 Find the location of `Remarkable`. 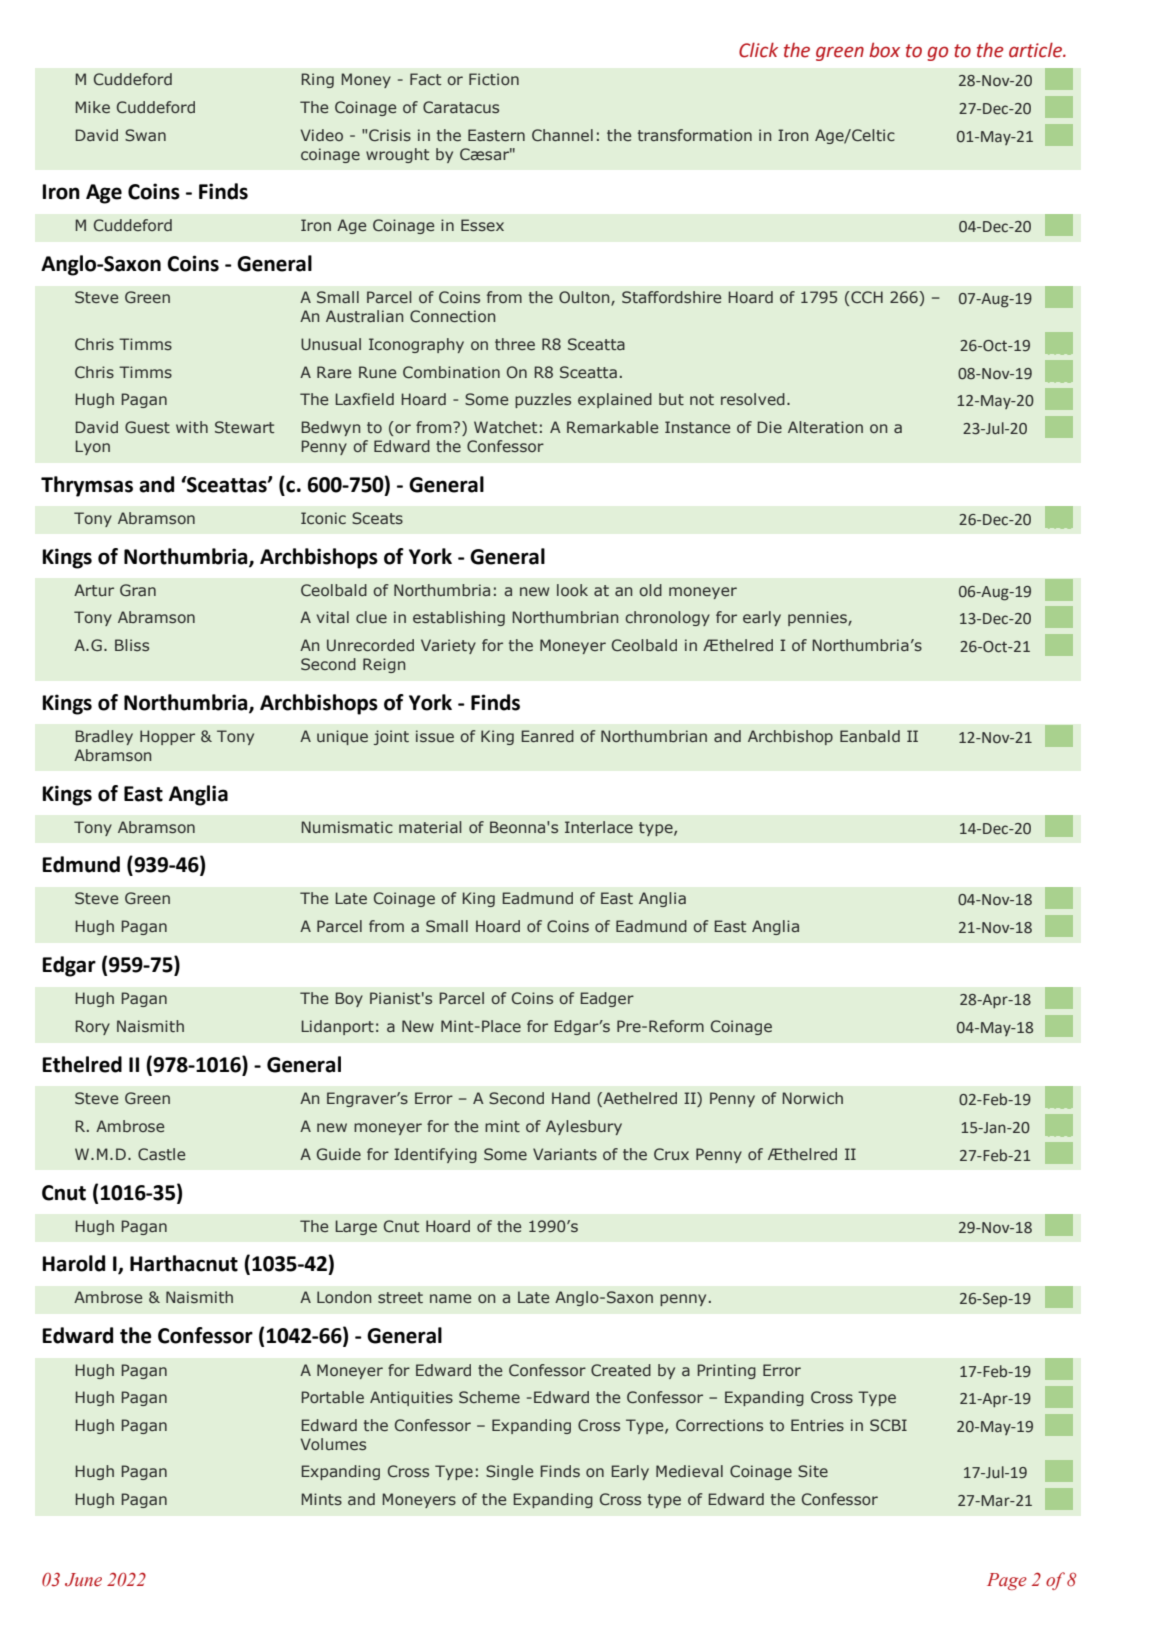

Remarkable is located at coordinates (612, 427).
